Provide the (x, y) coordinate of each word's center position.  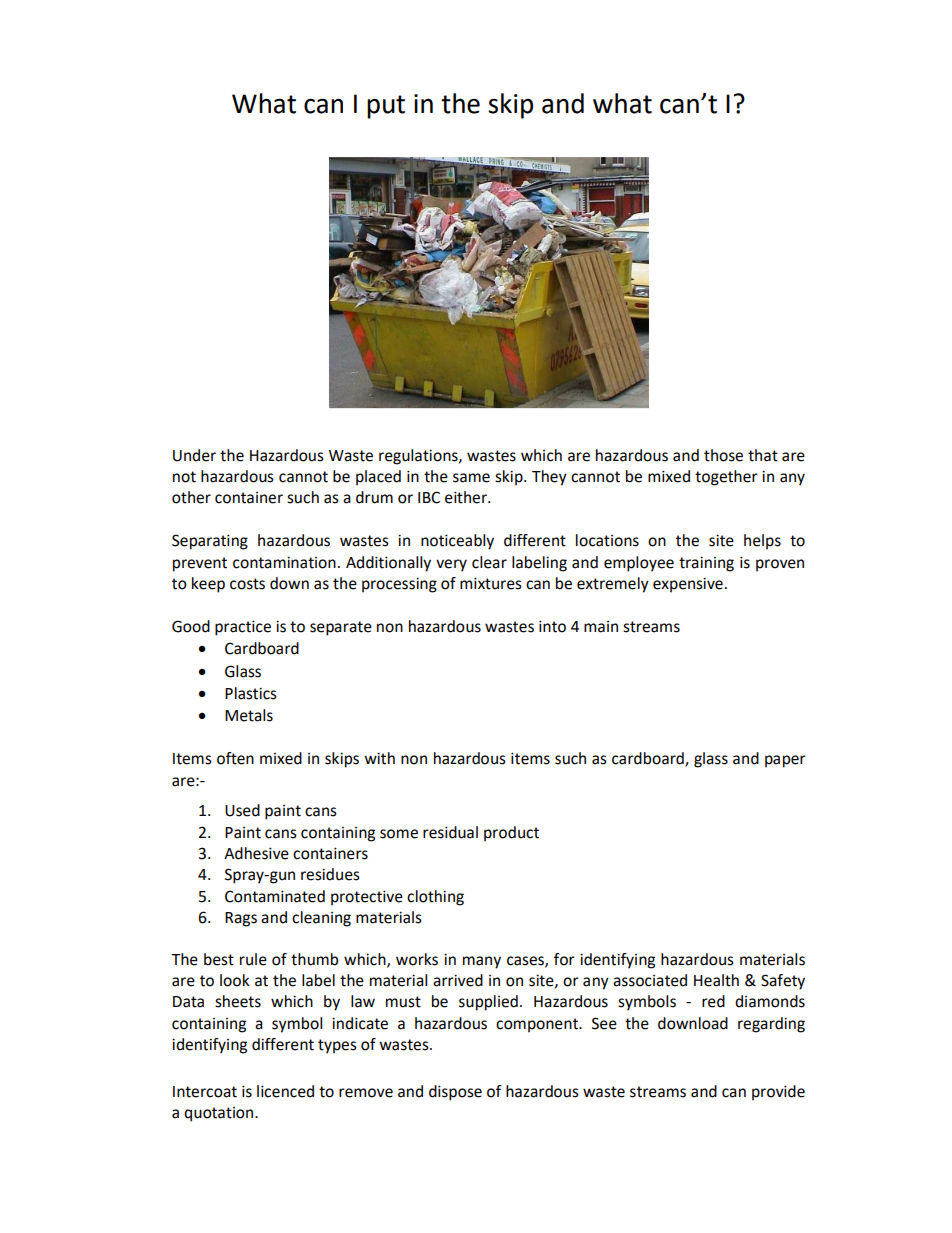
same (471, 478)
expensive (688, 585)
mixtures (491, 583)
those (723, 455)
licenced (285, 1091)
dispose (455, 1093)
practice (243, 628)
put (386, 107)
